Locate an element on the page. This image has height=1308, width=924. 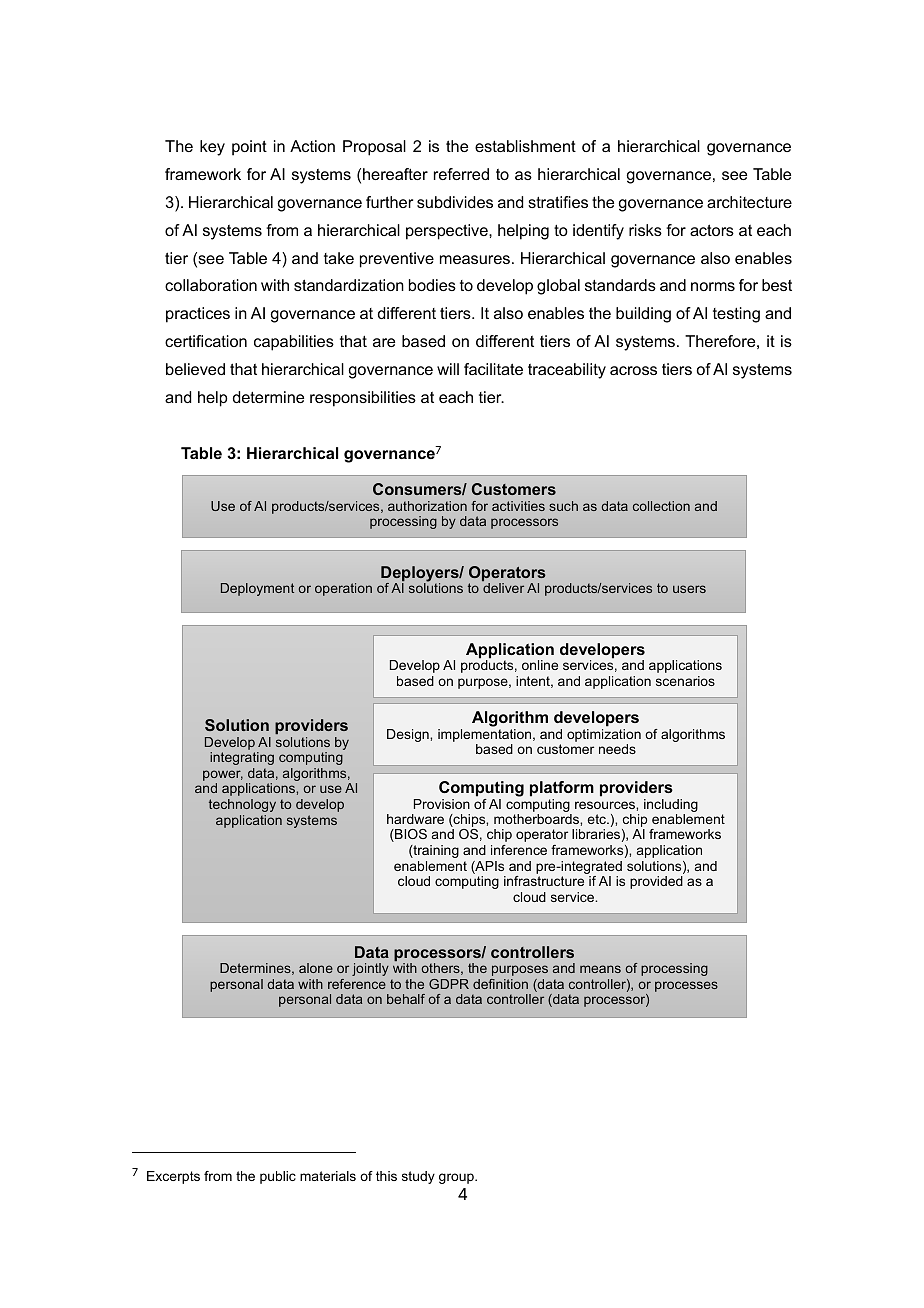
activities is located at coordinates (518, 506).
